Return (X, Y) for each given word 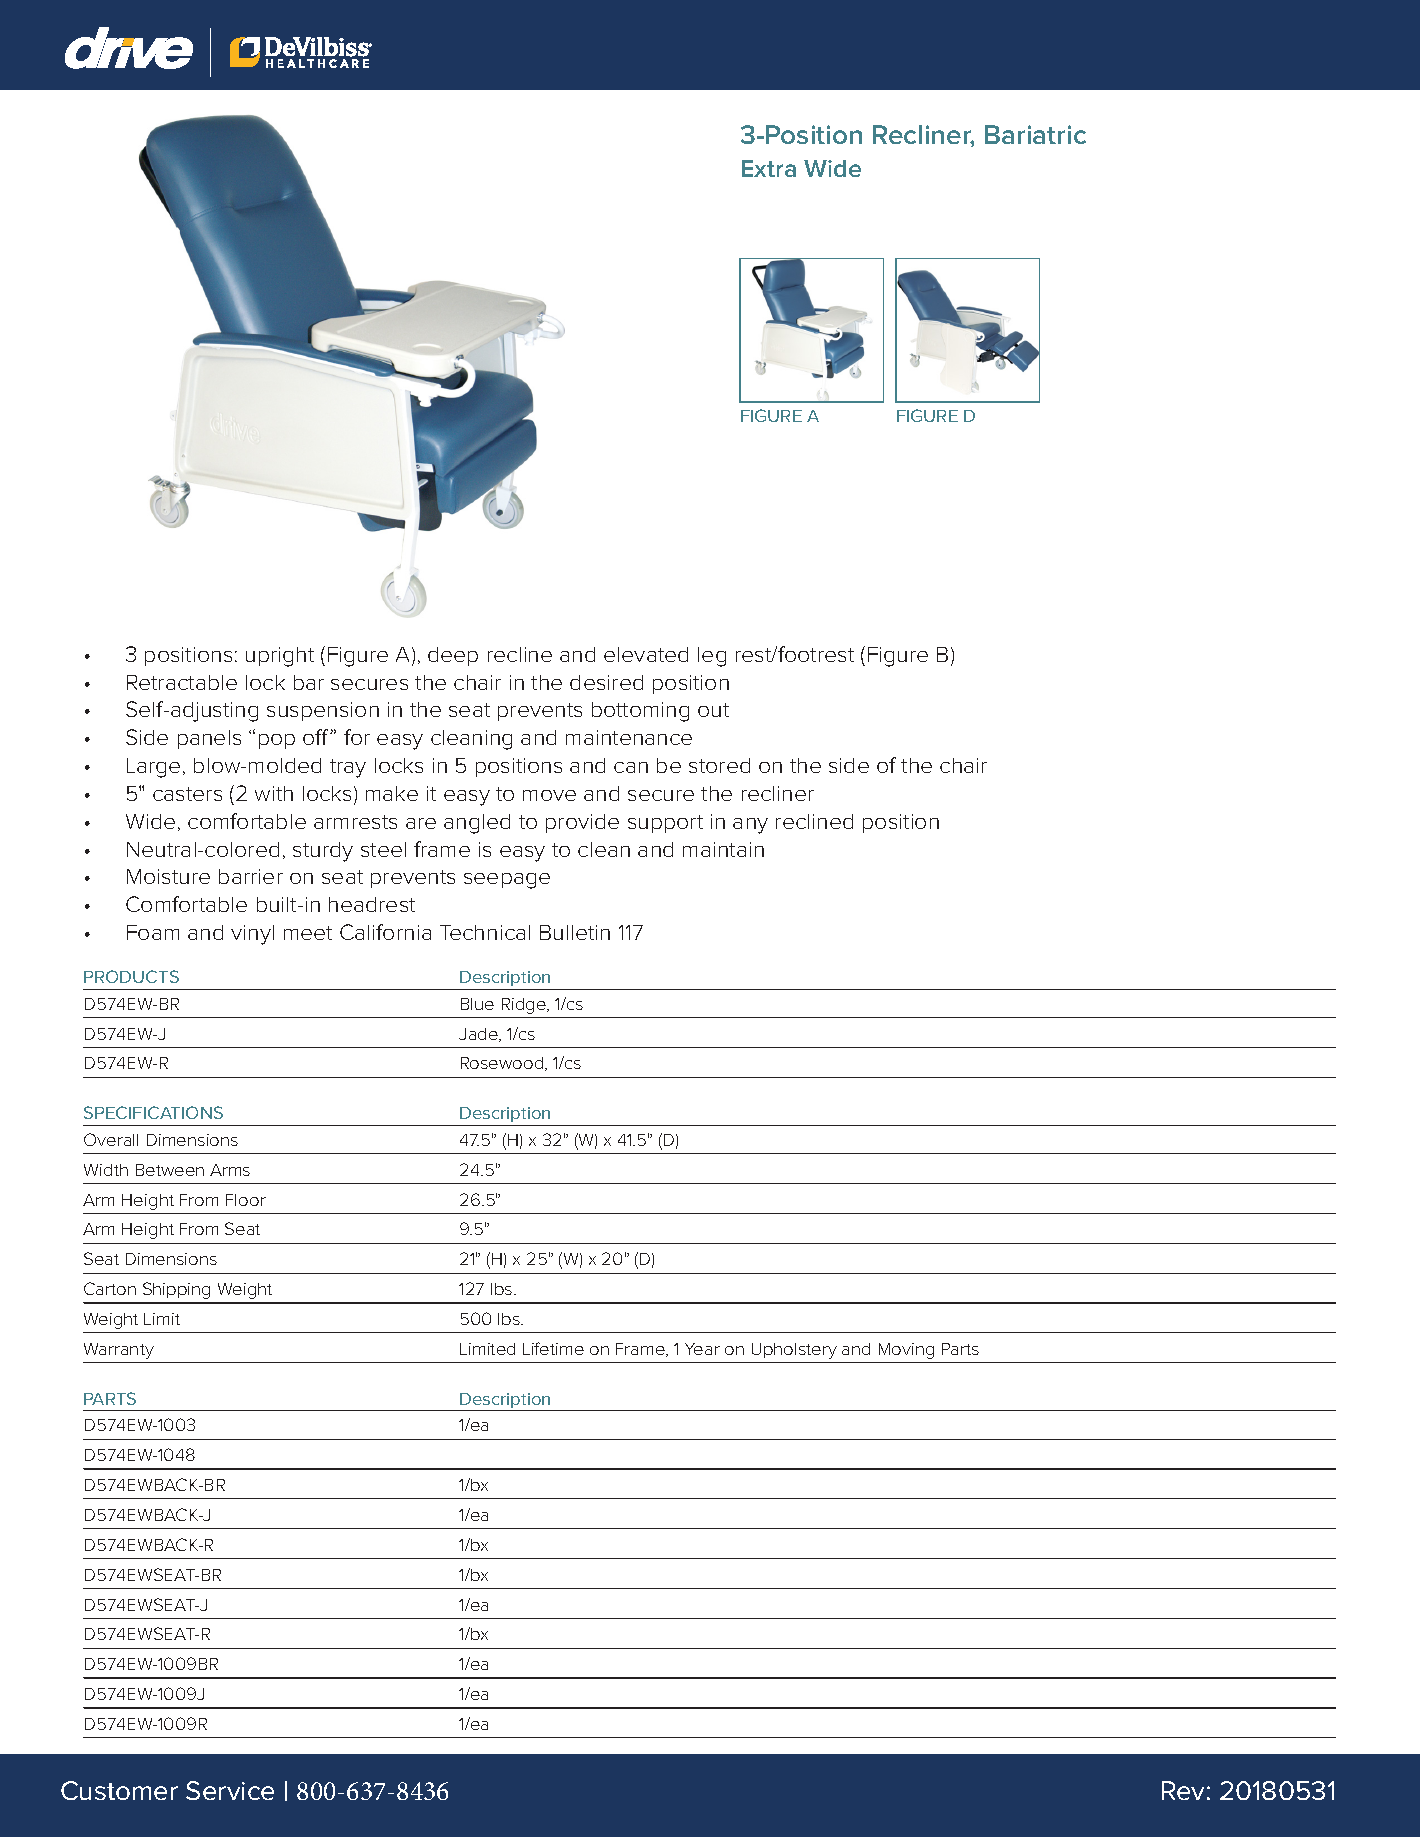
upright (280, 657)
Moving (906, 1351)
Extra (769, 168)
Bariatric (1035, 134)
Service (230, 1790)
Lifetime (553, 1348)
